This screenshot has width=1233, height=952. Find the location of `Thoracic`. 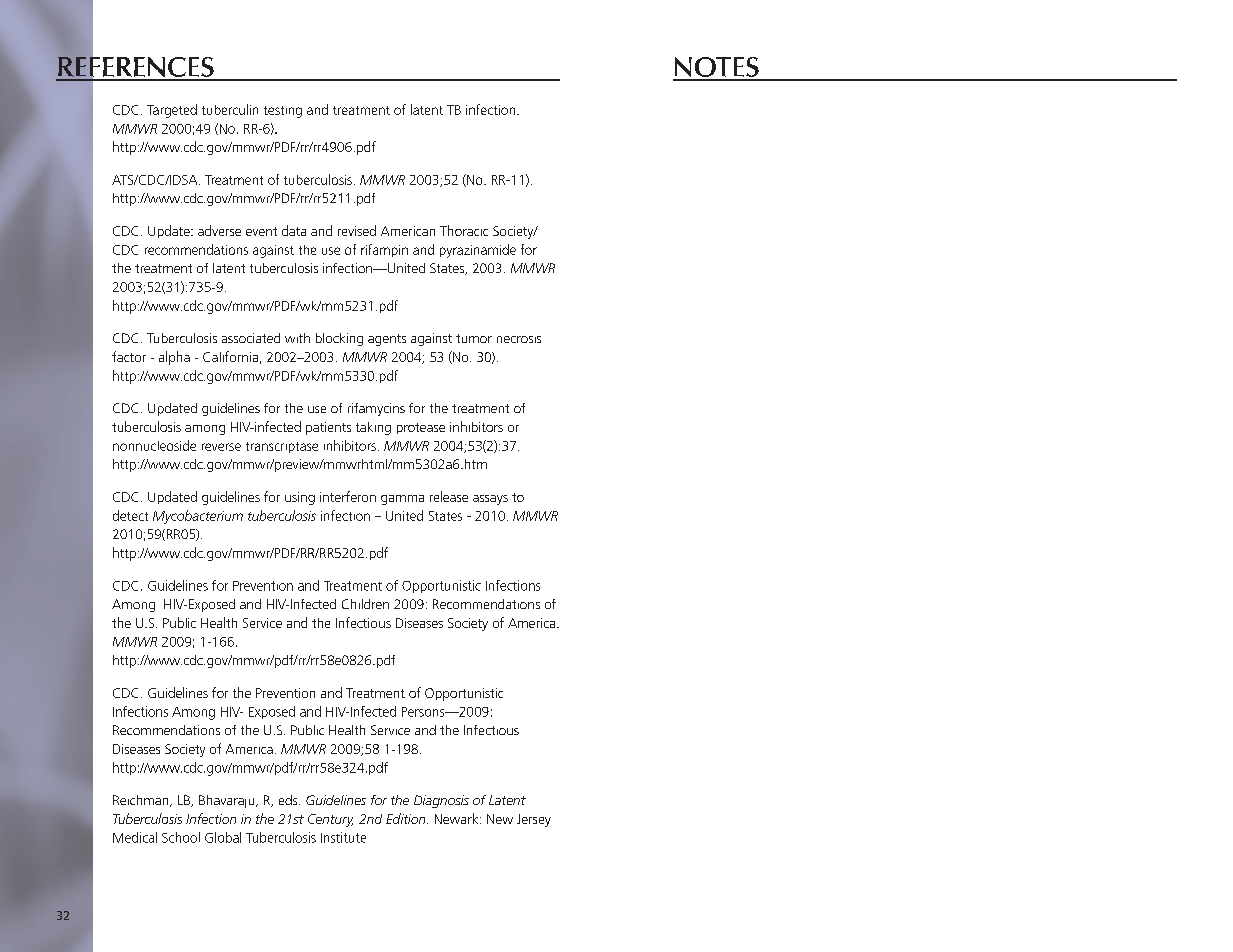

Thoracic is located at coordinates (464, 230).
